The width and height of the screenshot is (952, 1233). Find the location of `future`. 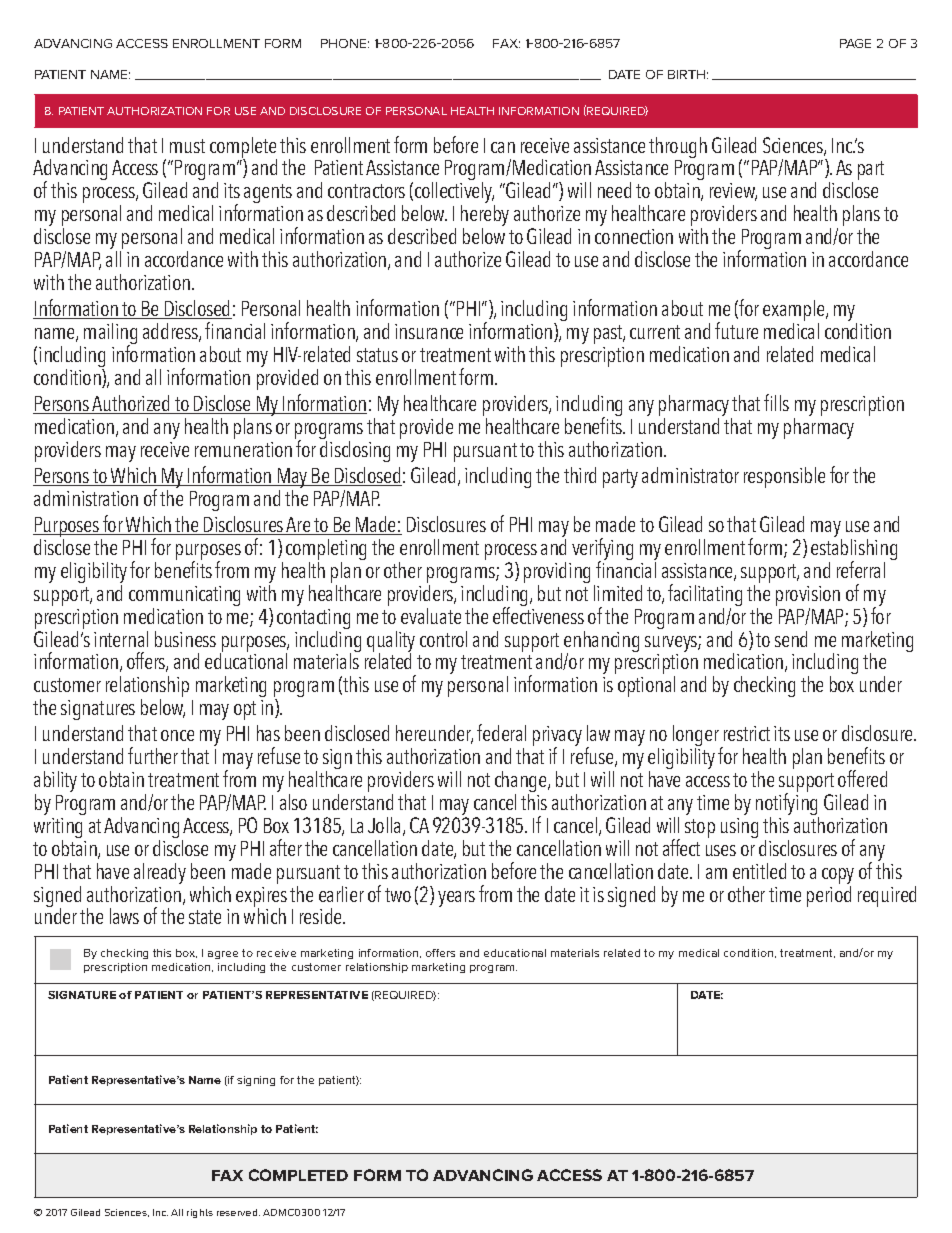

future is located at coordinates (736, 330).
